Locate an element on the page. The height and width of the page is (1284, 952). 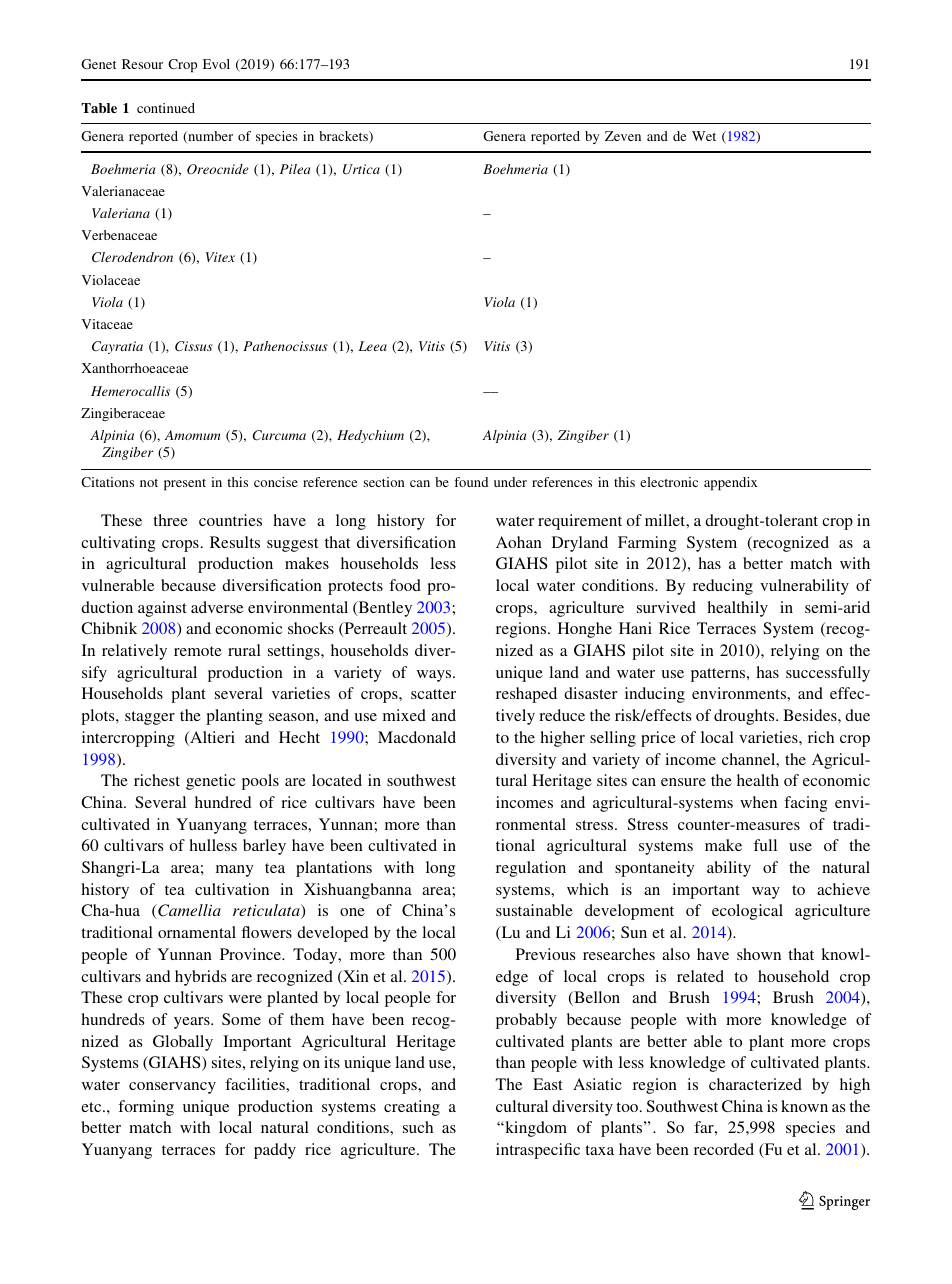
food is located at coordinates (405, 585).
